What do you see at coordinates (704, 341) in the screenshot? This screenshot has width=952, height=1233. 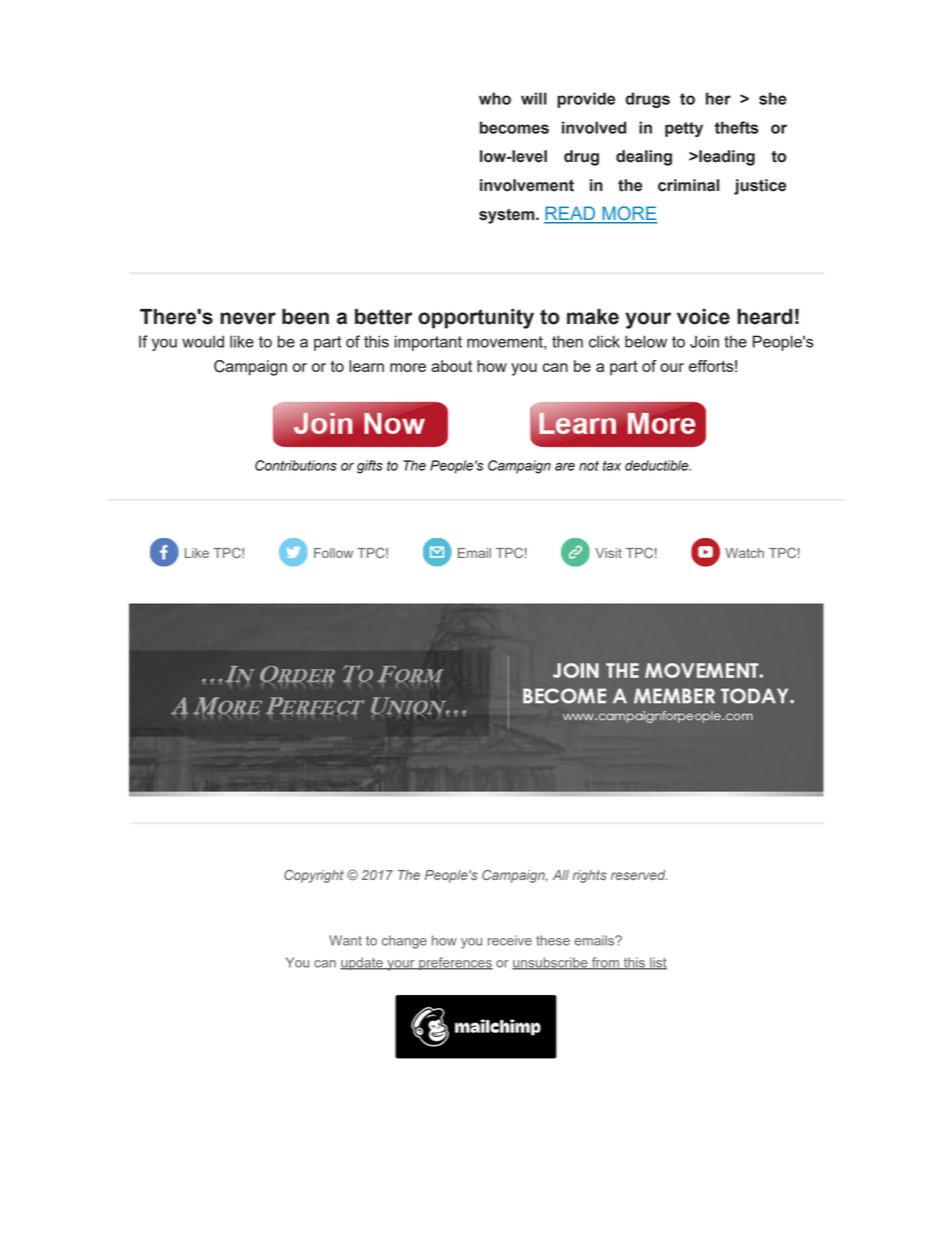 I see `Join` at bounding box center [704, 341].
